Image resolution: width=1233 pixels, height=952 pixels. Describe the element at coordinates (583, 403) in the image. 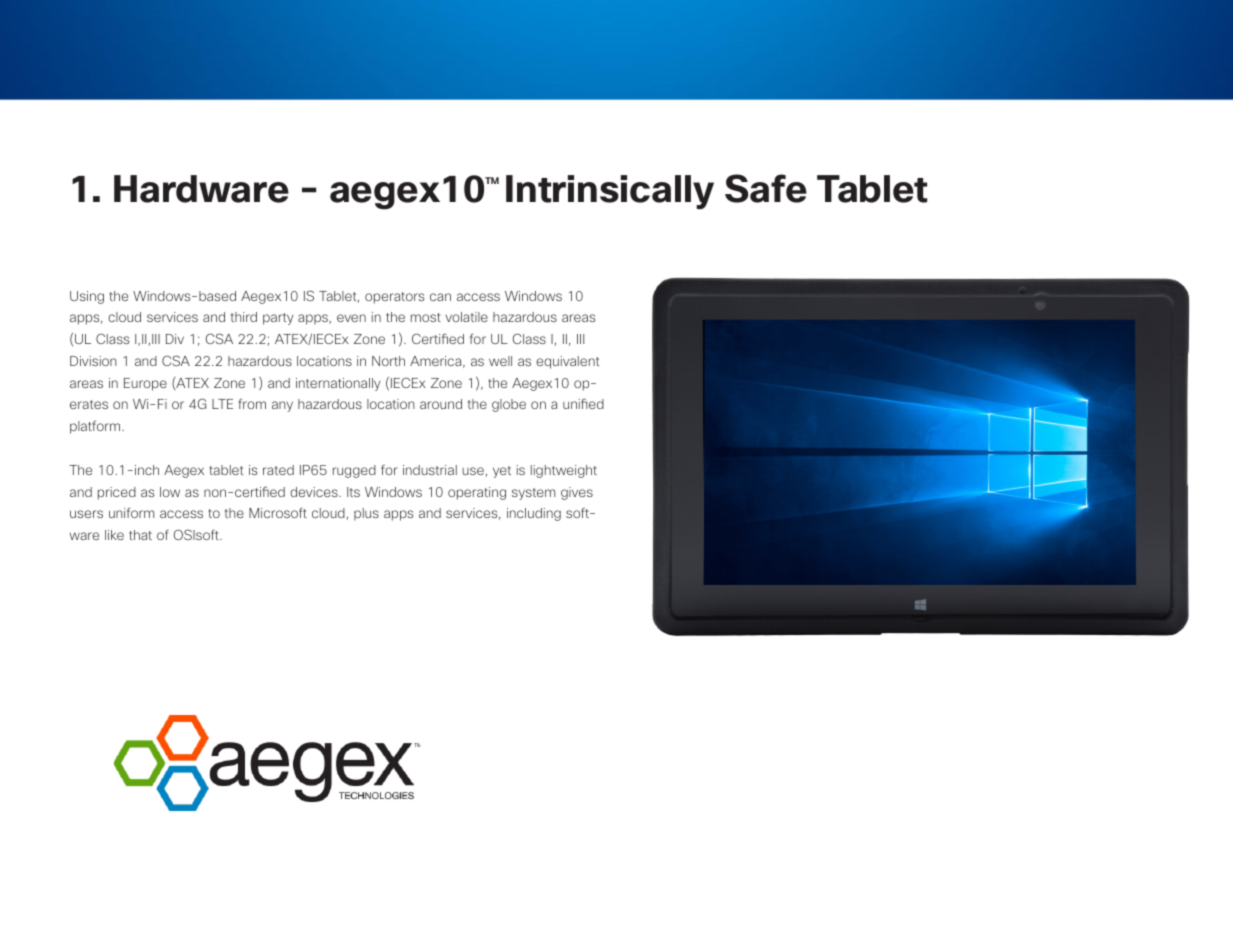

I see `unified` at that location.
